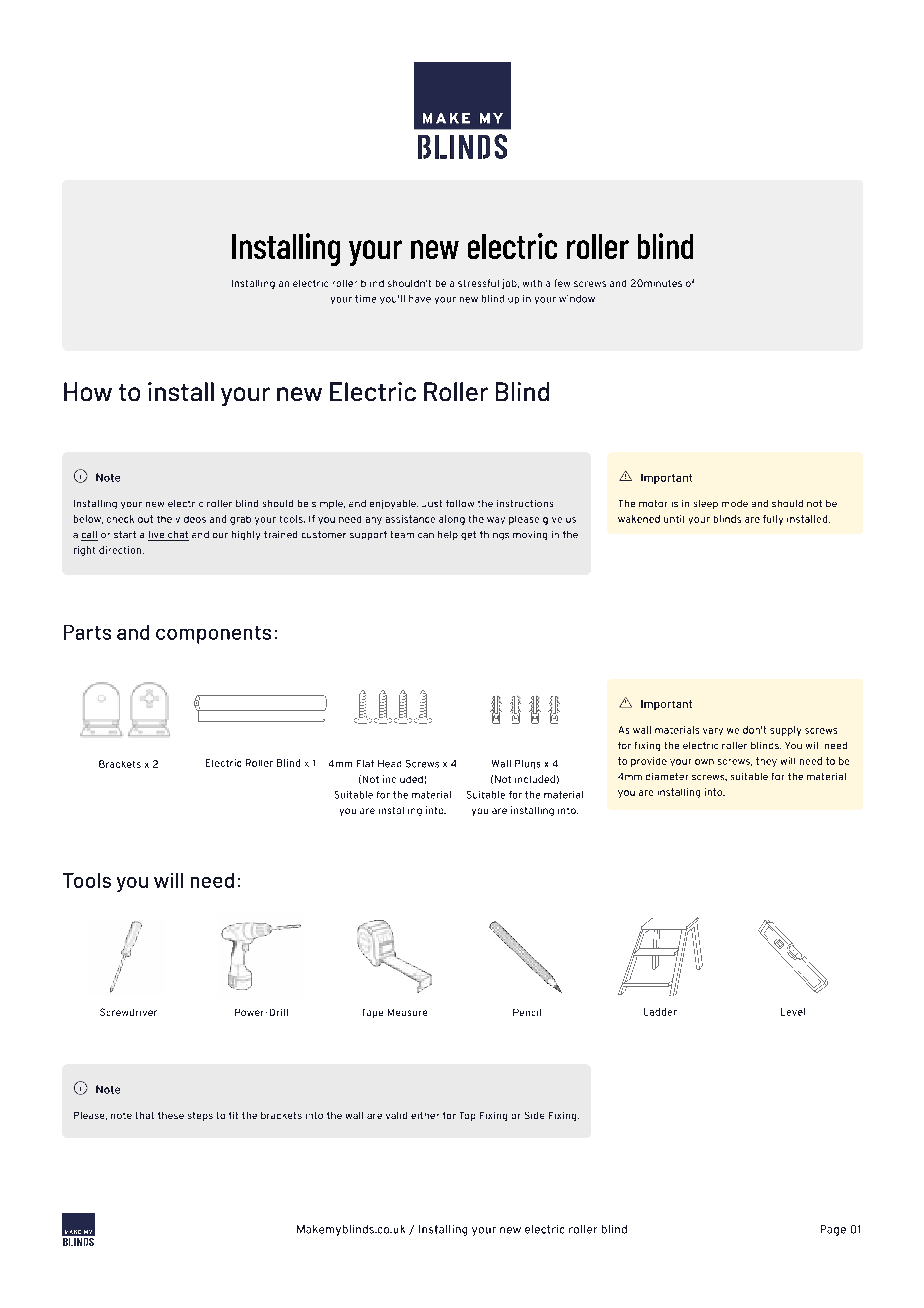 The width and height of the page is (924, 1308). Describe the element at coordinates (527, 764) in the page. I see `Plugs` at that location.
